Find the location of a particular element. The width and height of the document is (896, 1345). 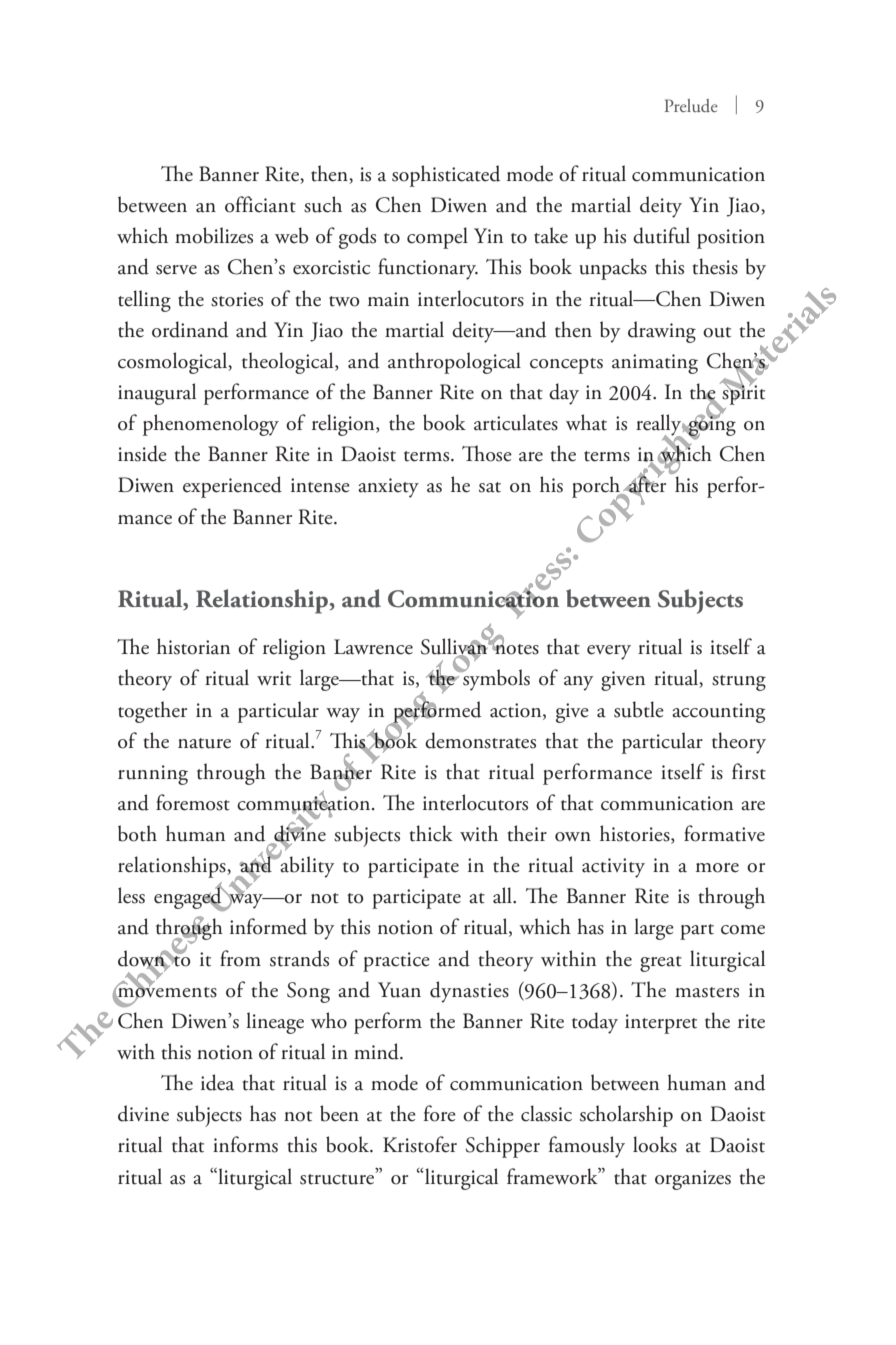

sophisticated is located at coordinates (446, 176).
